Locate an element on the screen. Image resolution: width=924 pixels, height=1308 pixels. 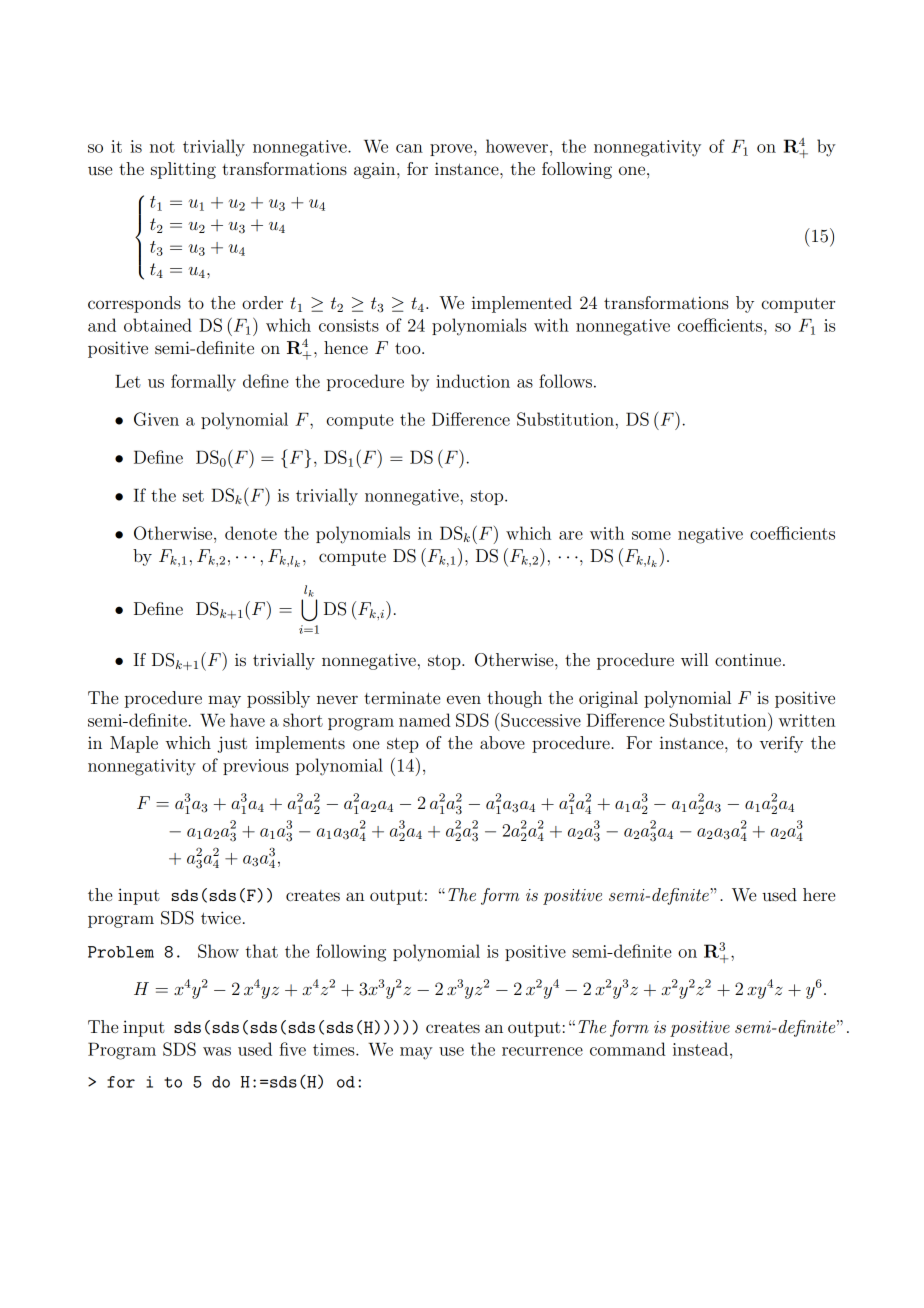
denote is located at coordinates (251, 533).
